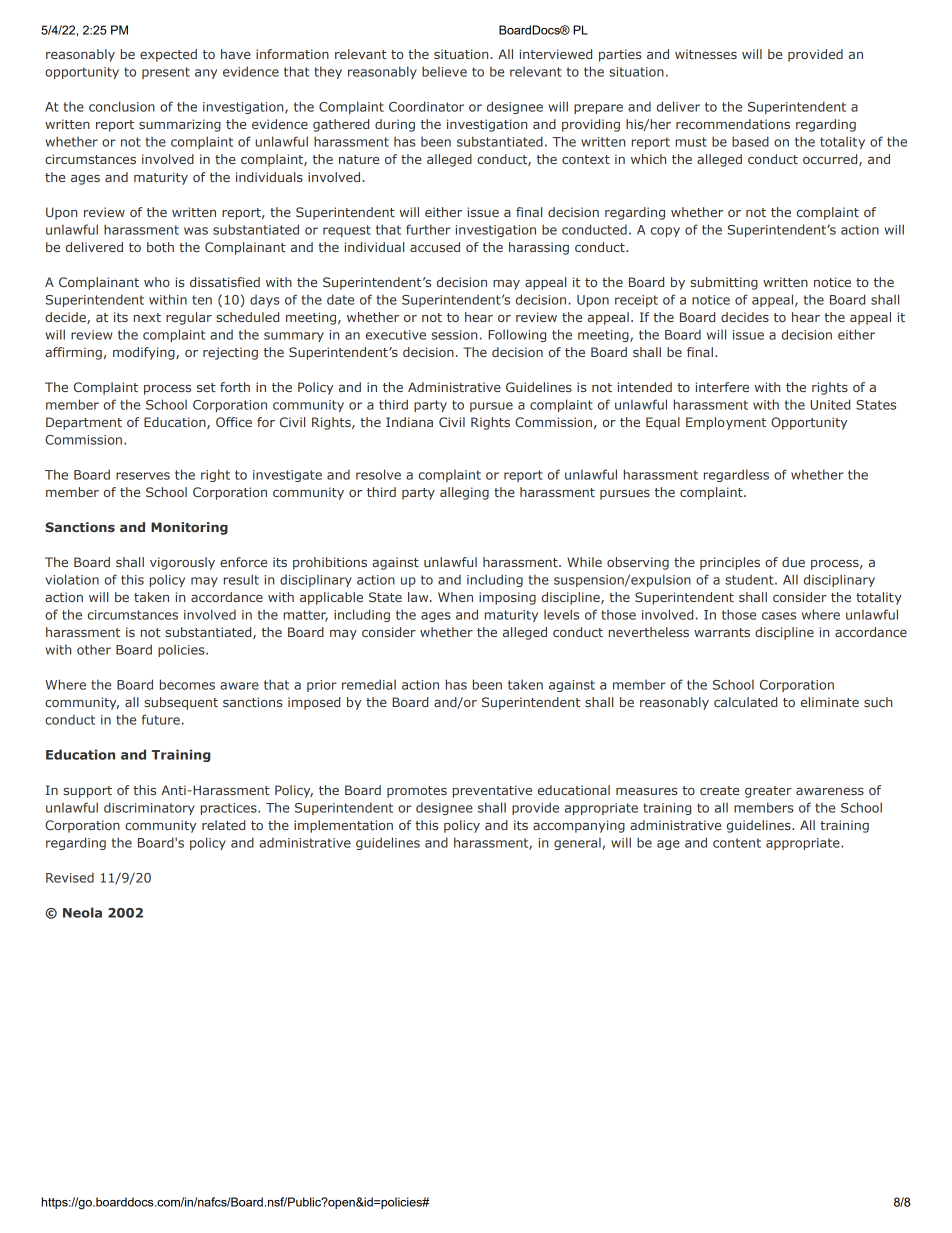  What do you see at coordinates (145, 353) in the screenshot?
I see `modifying` at bounding box center [145, 353].
